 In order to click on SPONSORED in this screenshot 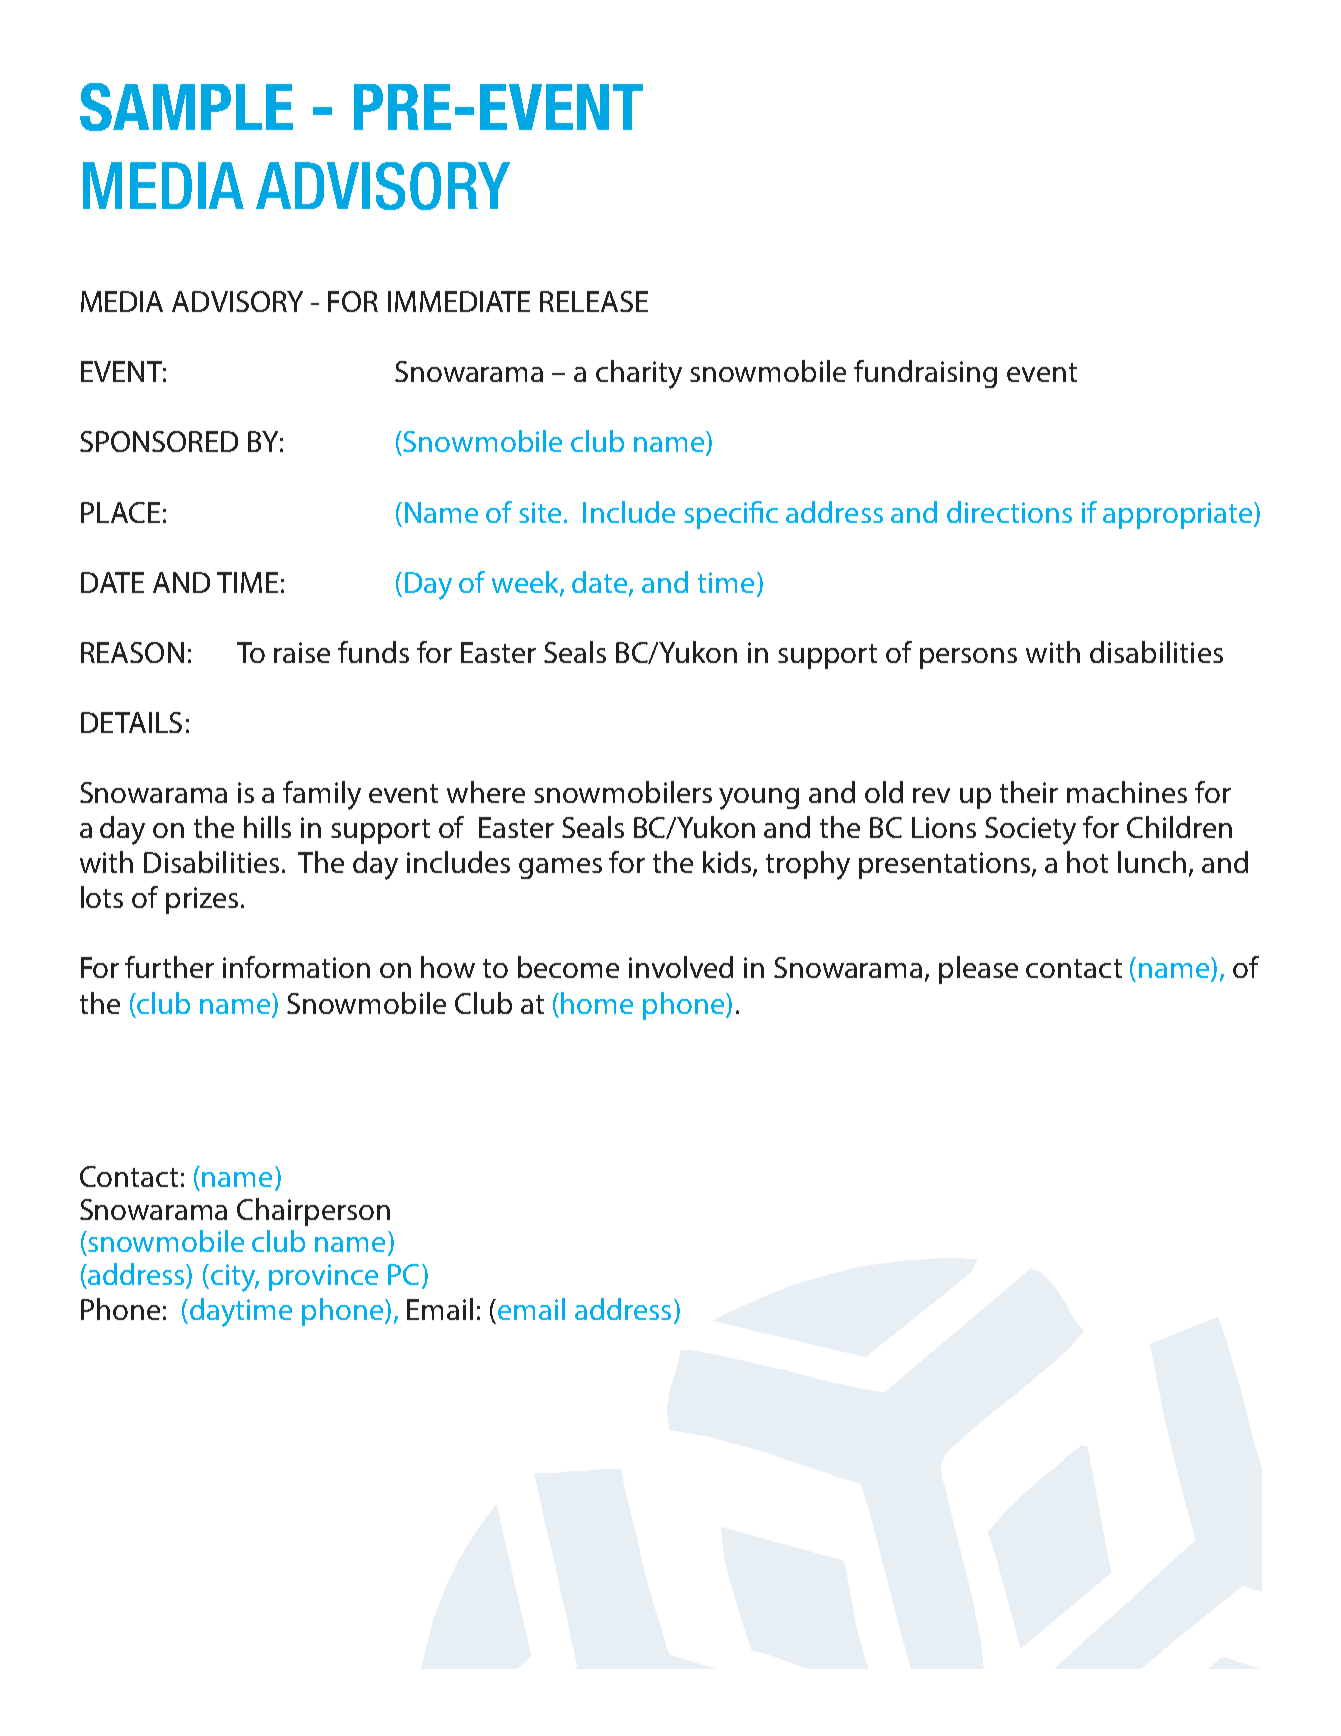, I will do `click(159, 441)`.
